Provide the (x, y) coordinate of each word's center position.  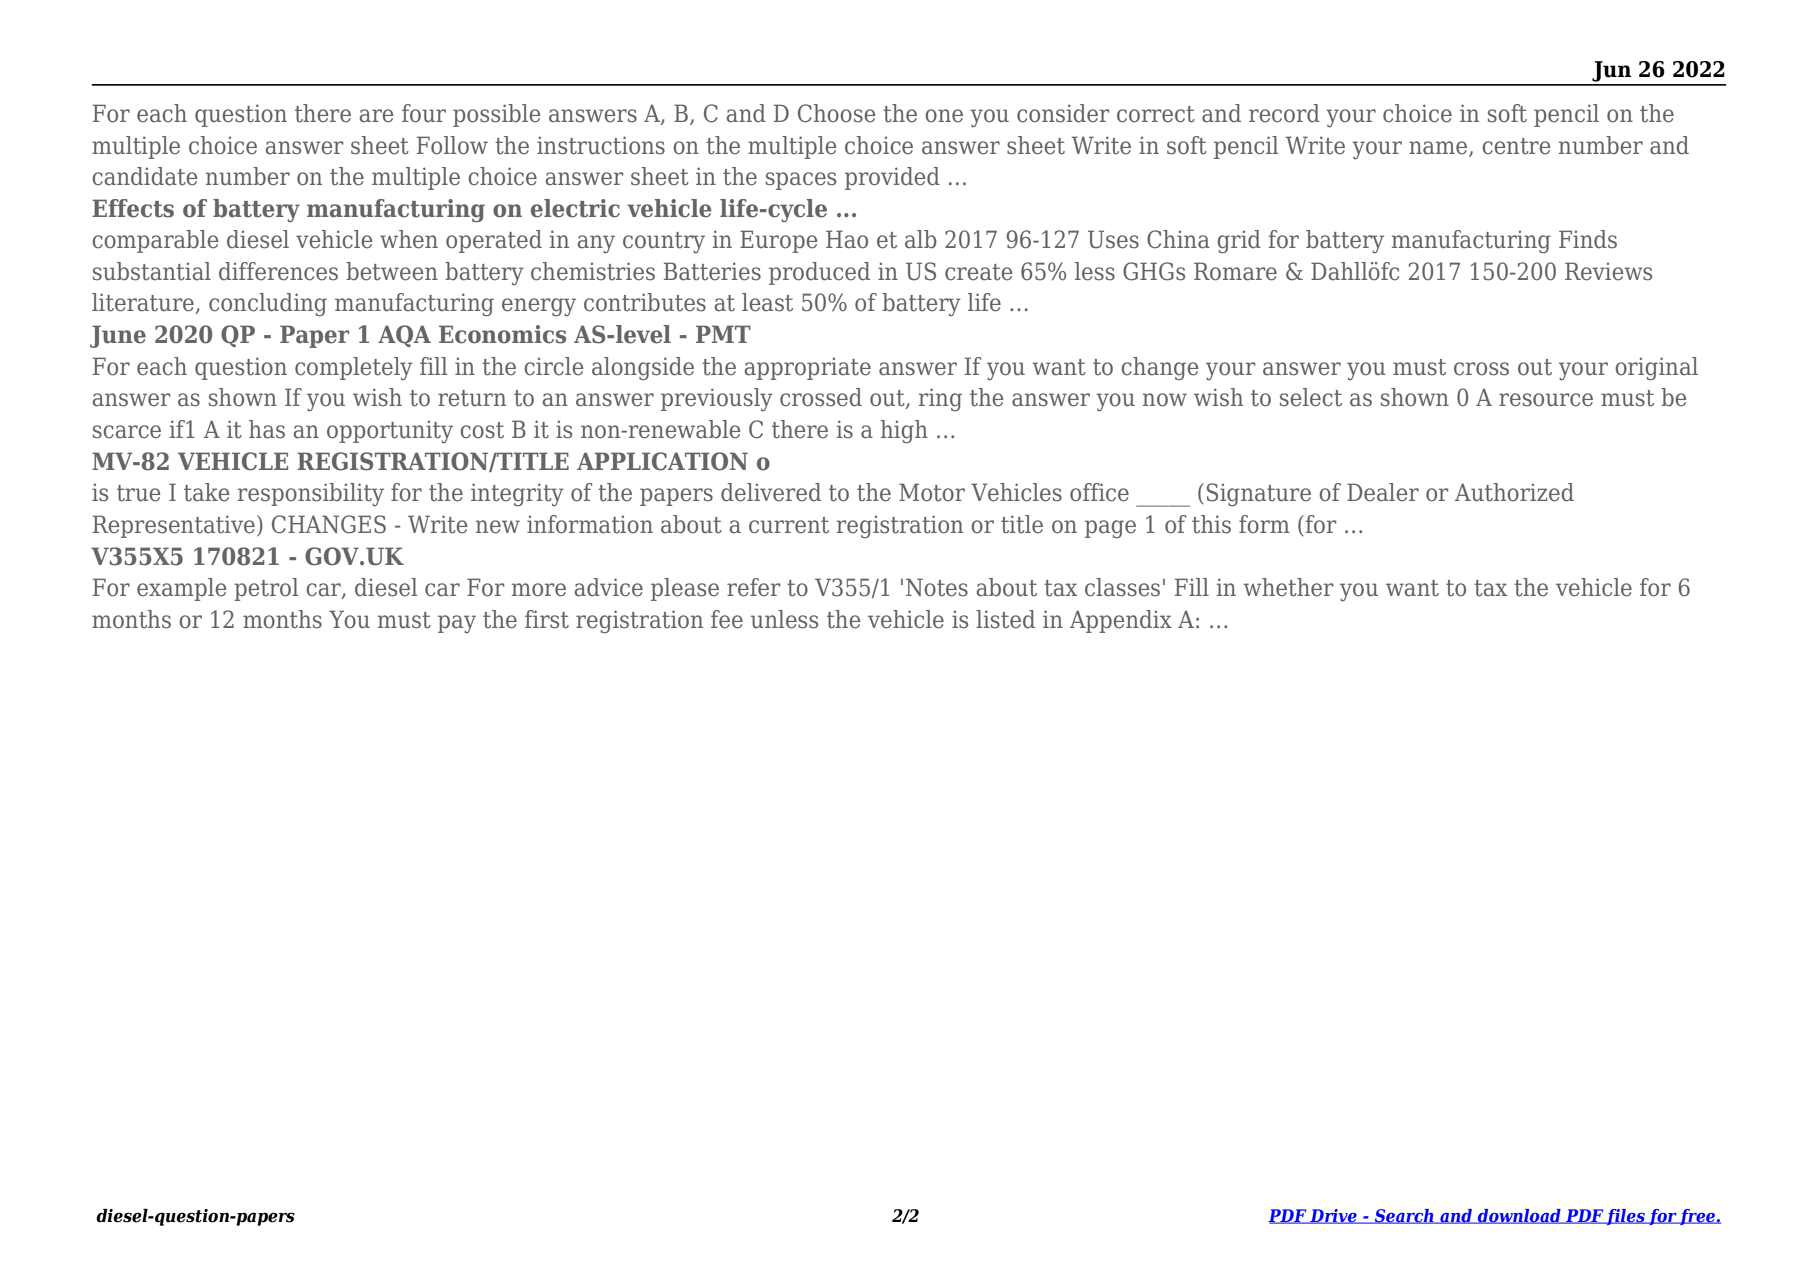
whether (1288, 587)
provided (892, 178)
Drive (1333, 1216)
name (1439, 148)
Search (1404, 1216)
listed (1005, 619)
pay (457, 624)
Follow (452, 145)
